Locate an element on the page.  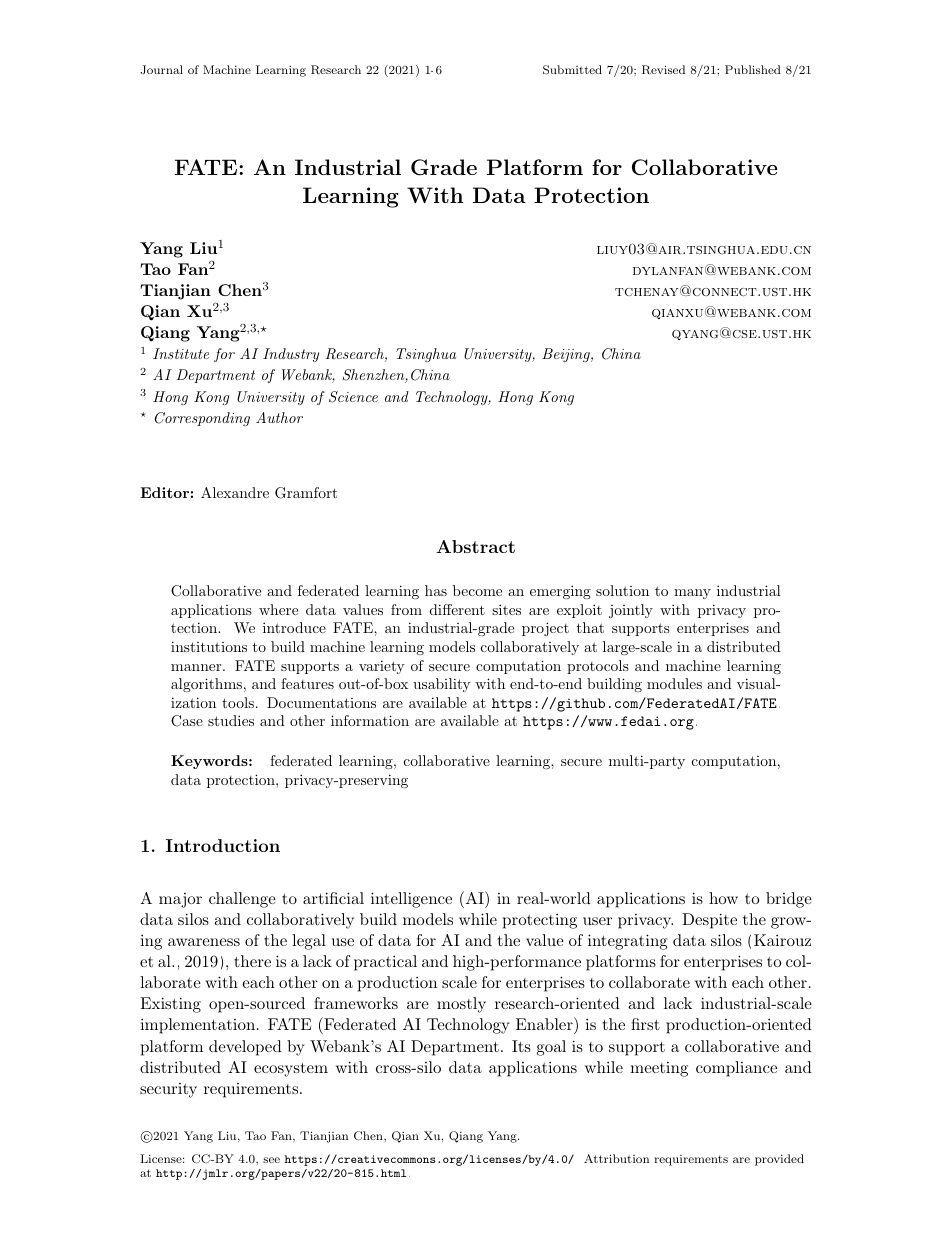
Science is located at coordinates (353, 397).
